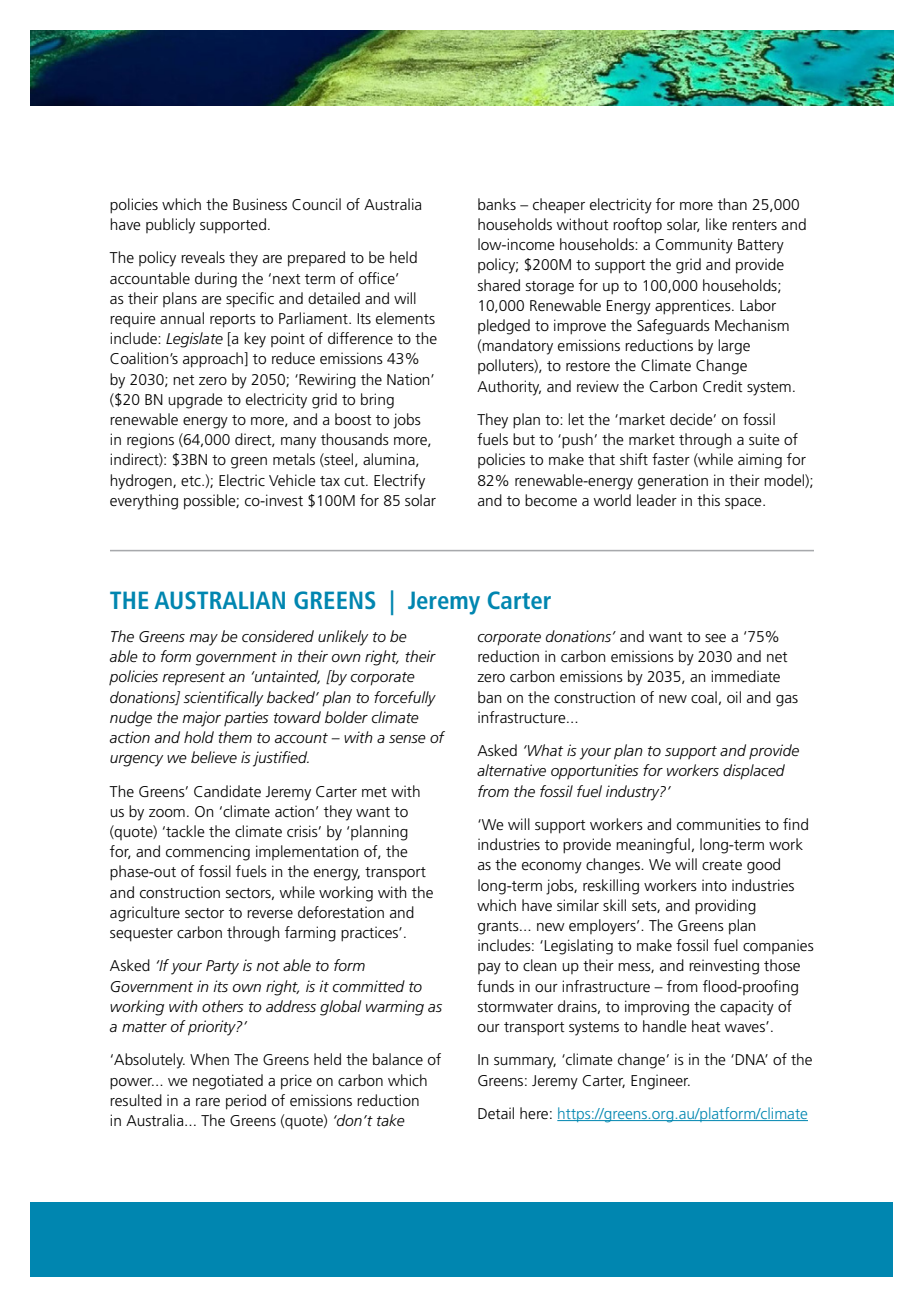 The image size is (924, 1308). I want to click on rare, so click(208, 1102).
